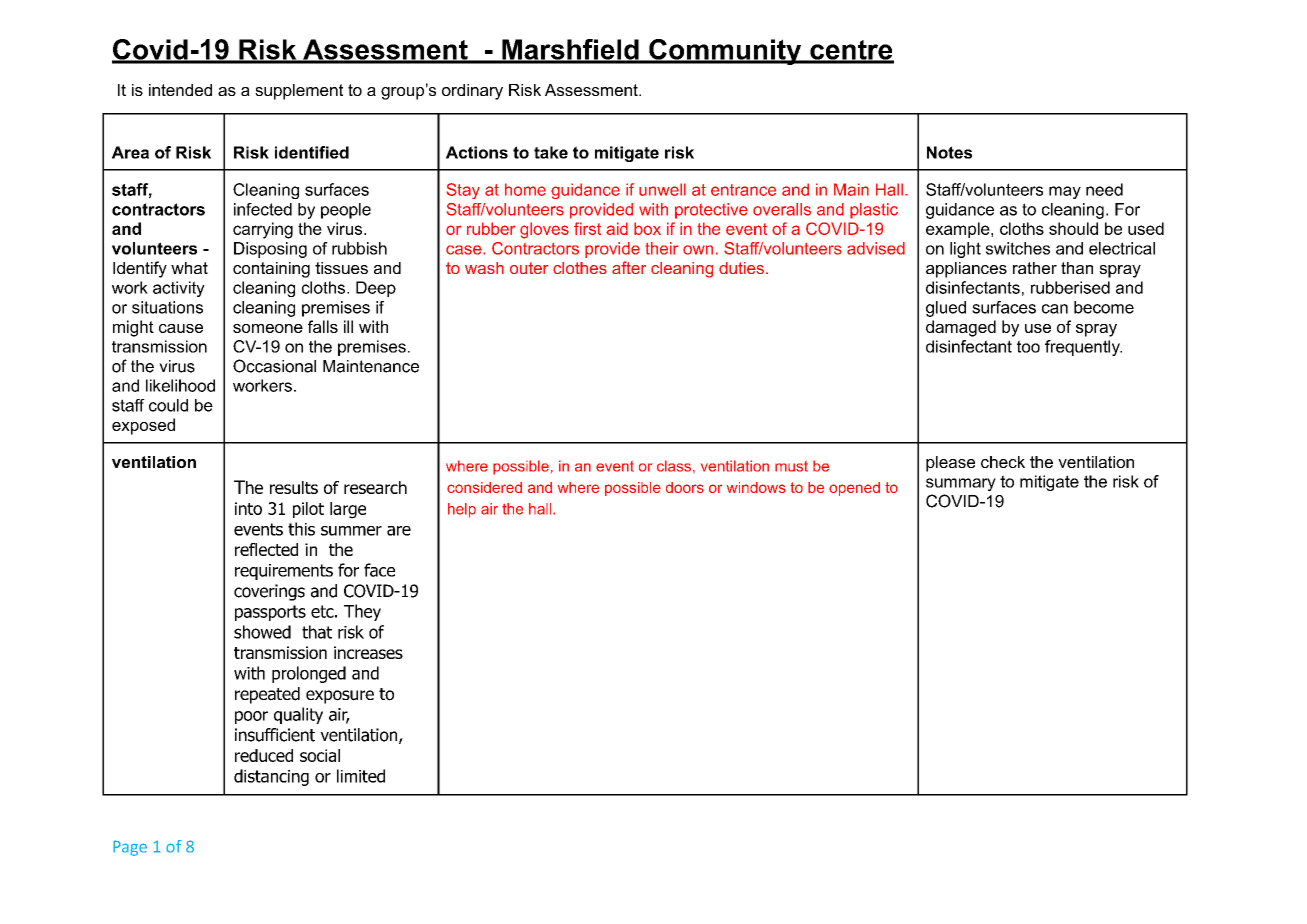  I want to click on Notes, so click(949, 152).
